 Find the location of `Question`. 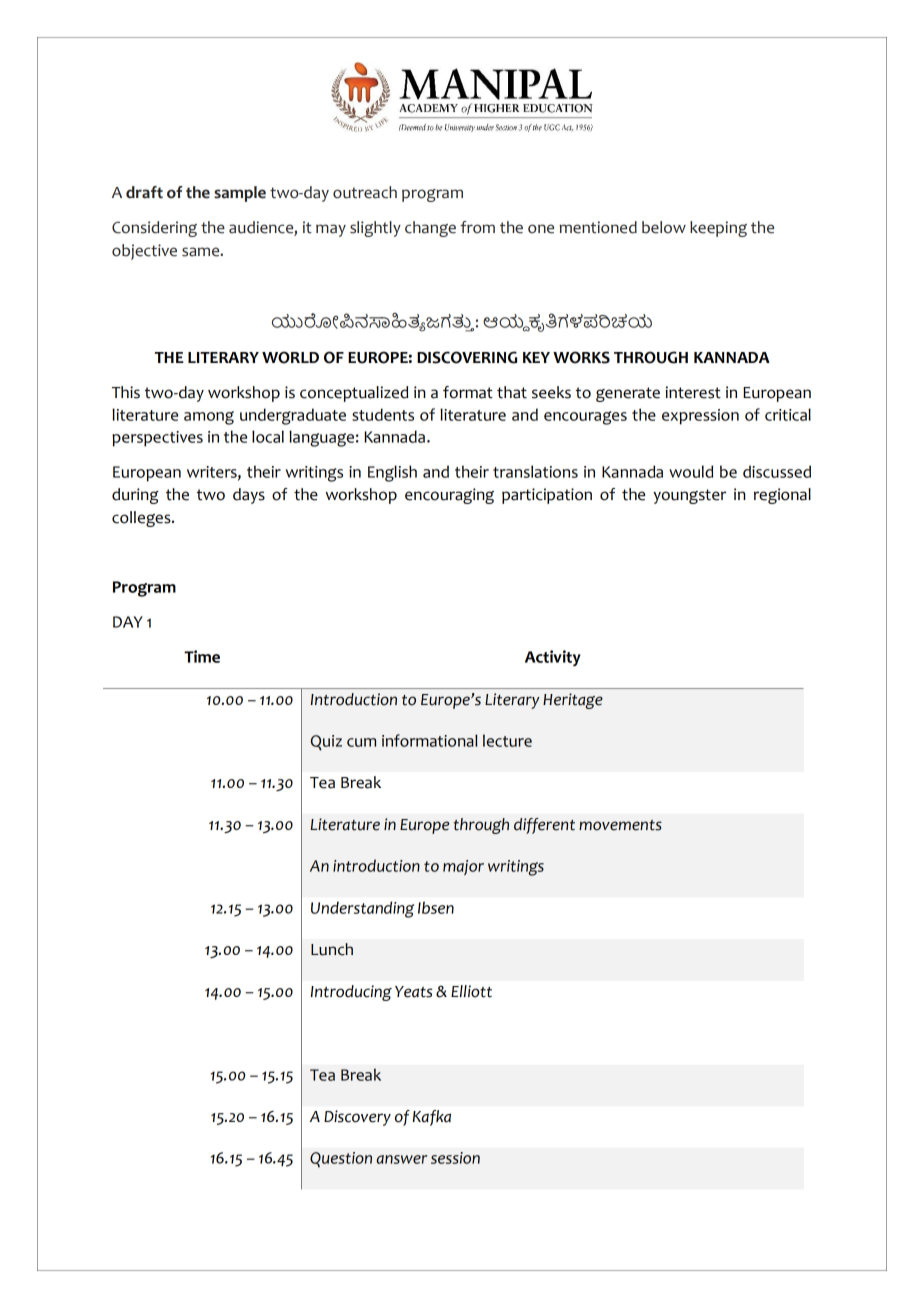

Question is located at coordinates (341, 1160).
